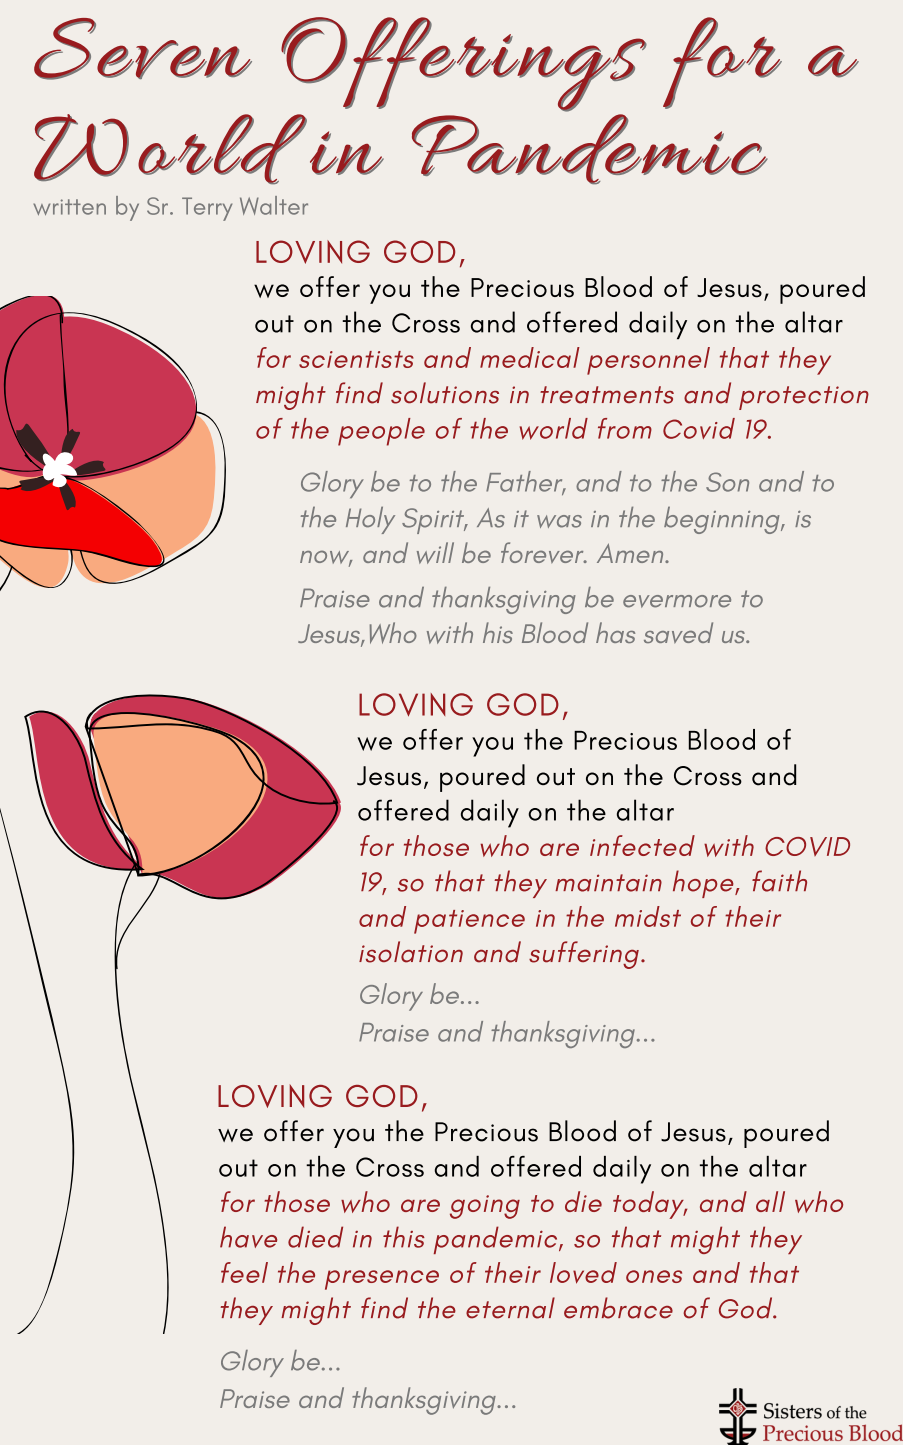  What do you see at coordinates (207, 209) in the image?
I see `Terry` at bounding box center [207, 209].
